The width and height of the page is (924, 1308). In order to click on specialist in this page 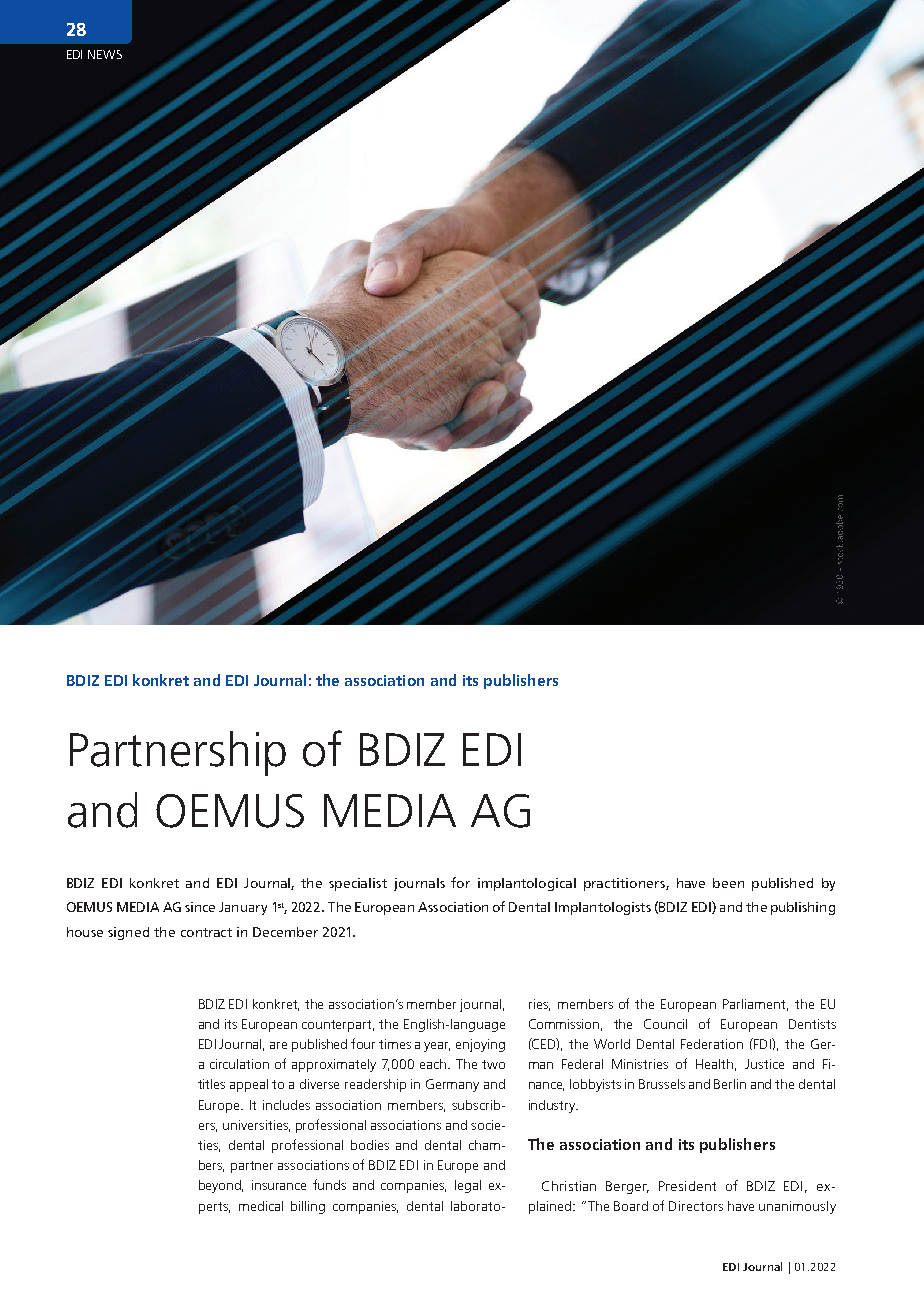, I will do `click(358, 884)`.
